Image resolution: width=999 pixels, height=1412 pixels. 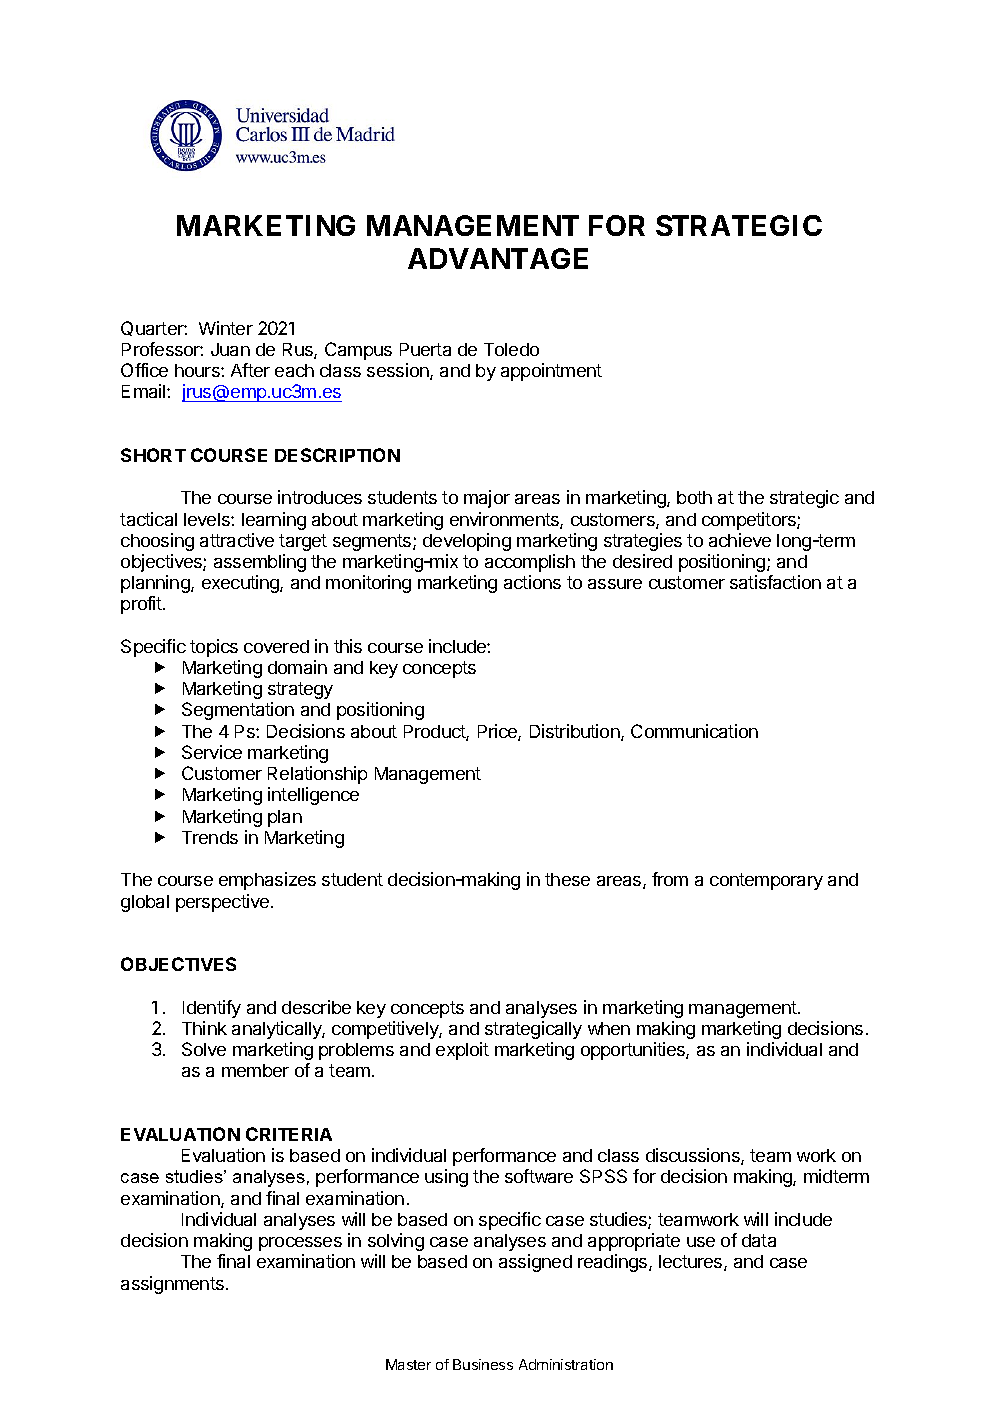 What do you see at coordinates (483, 1364) in the screenshot?
I see `Business` at bounding box center [483, 1364].
